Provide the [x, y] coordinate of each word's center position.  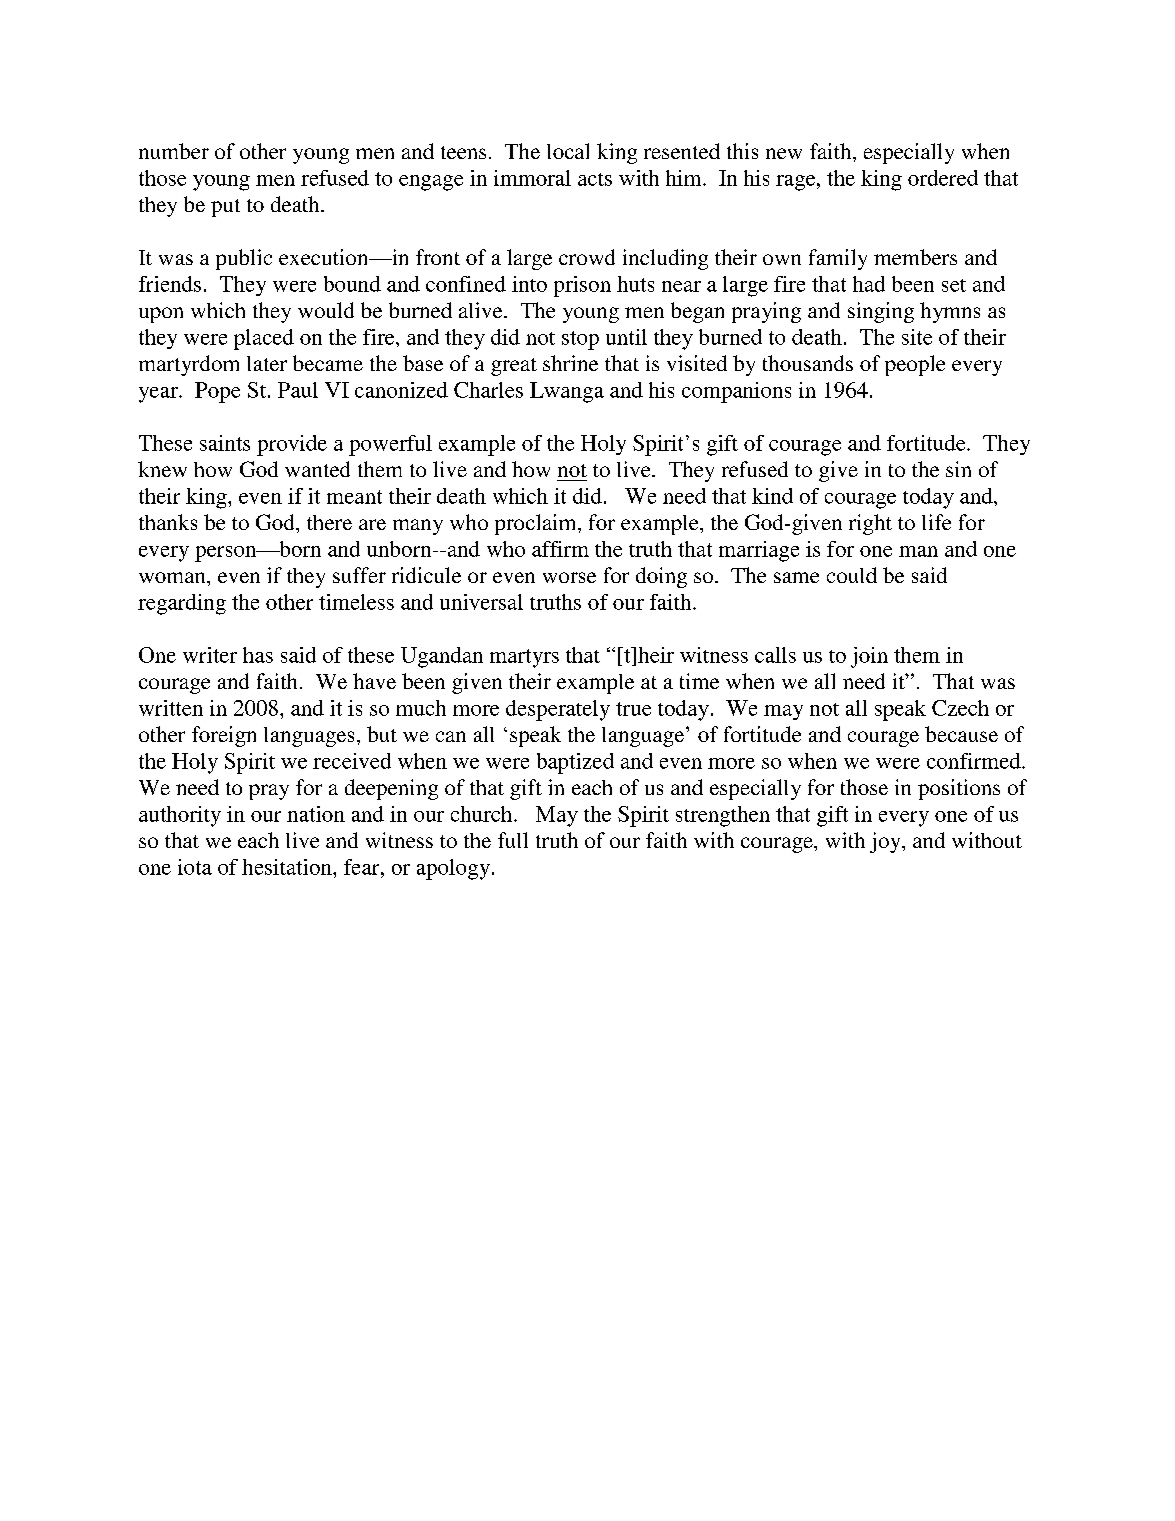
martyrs [524, 658]
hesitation [288, 867]
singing [881, 312]
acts [595, 179]
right [870, 524]
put [225, 208]
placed [264, 339]
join [869, 657]
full [513, 840]
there [329, 522]
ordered [943, 178]
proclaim [537, 524]
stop [580, 340]
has [258, 655]
